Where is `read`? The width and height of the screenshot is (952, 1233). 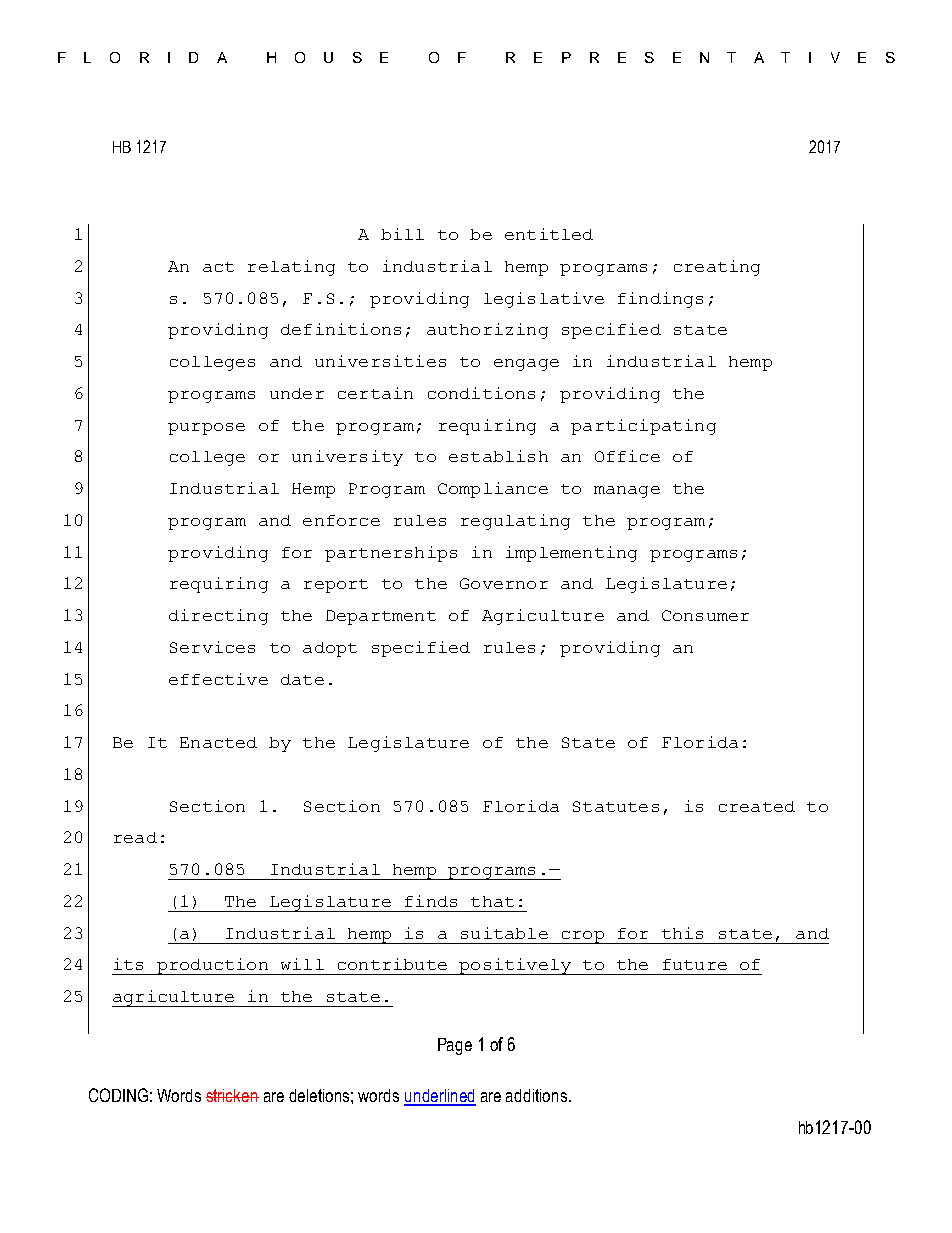 read is located at coordinates (135, 837).
